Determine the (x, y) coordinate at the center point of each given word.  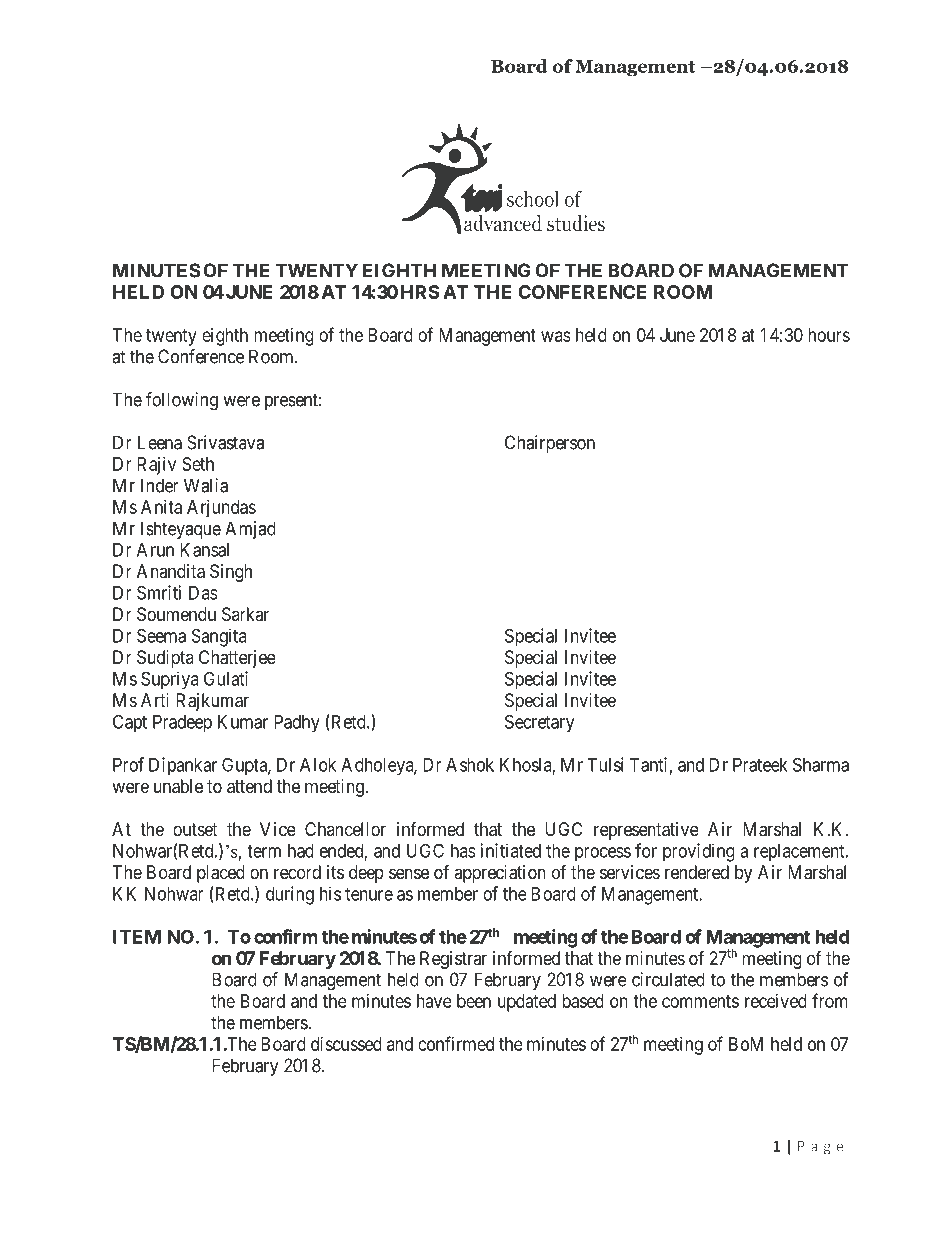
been (474, 1001)
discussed (346, 1044)
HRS (420, 292)
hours (829, 335)
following (182, 401)
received (776, 1001)
